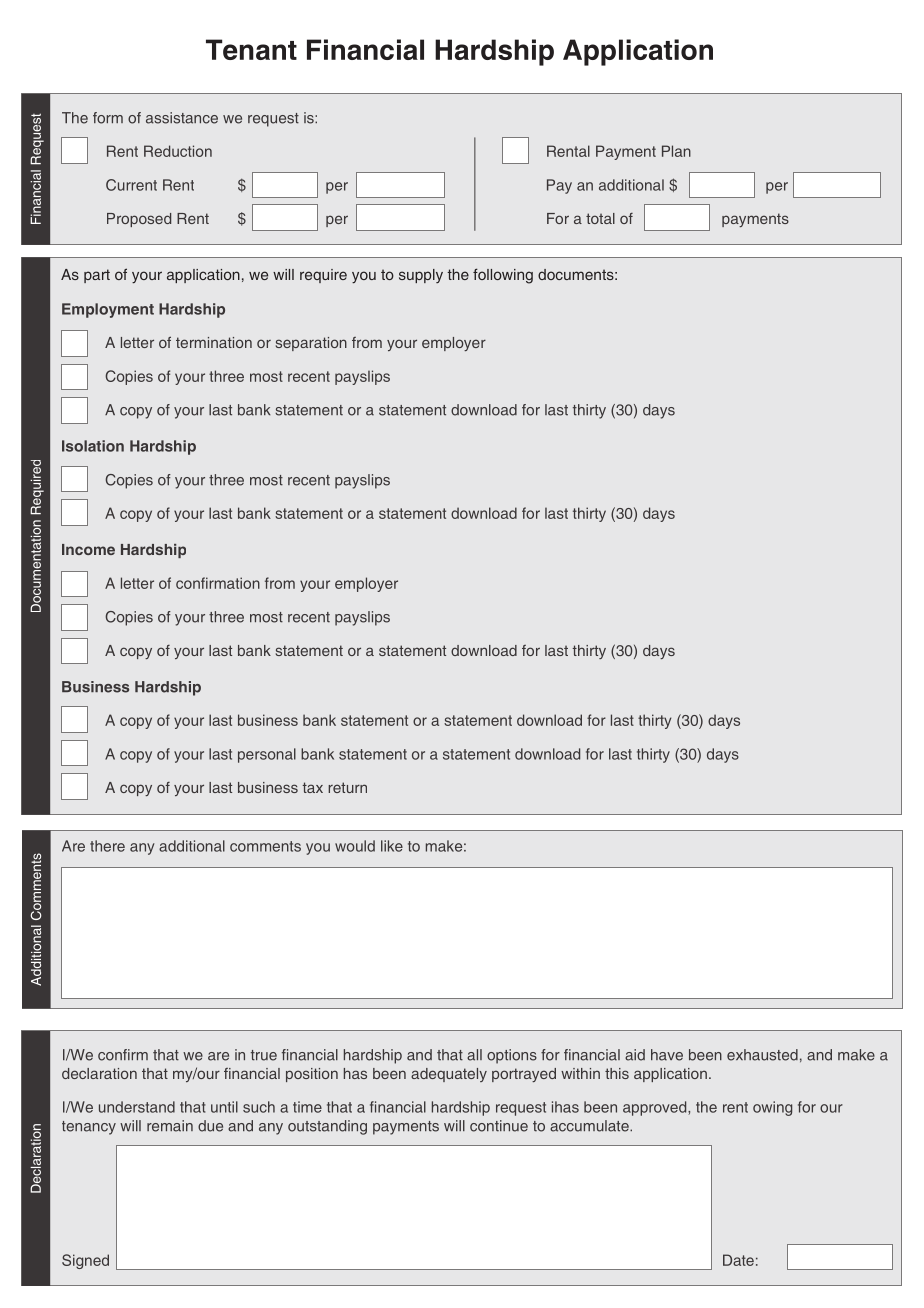  What do you see at coordinates (421, 276) in the page?
I see `supply` at bounding box center [421, 276].
